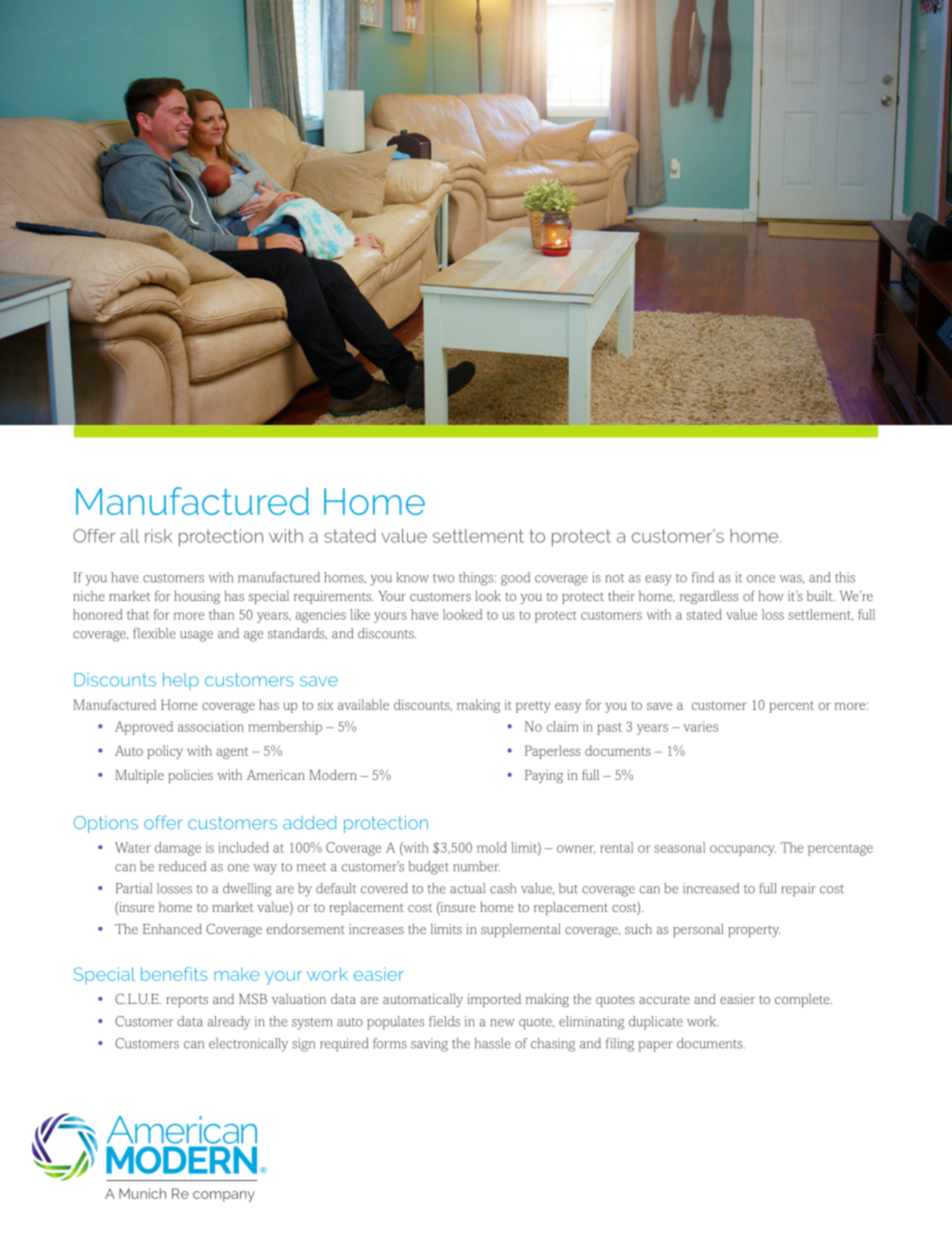 The image size is (952, 1233). Describe the element at coordinates (158, 536) in the image. I see `risk` at that location.
